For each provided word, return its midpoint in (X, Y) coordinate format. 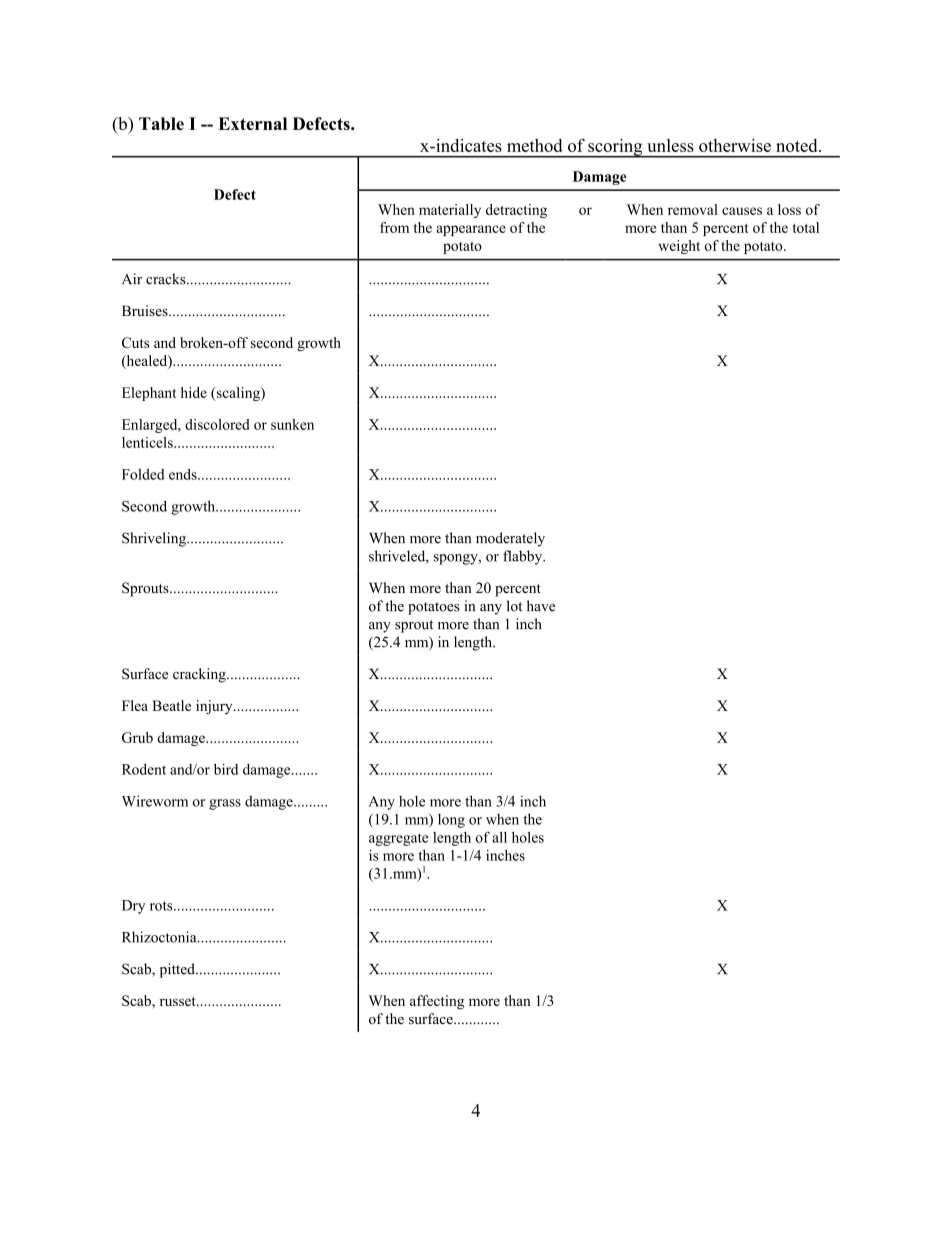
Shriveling (155, 539)
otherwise (735, 145)
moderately (510, 539)
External (252, 123)
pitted (178, 970)
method (534, 145)
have (541, 606)
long (451, 820)
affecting (437, 1002)
